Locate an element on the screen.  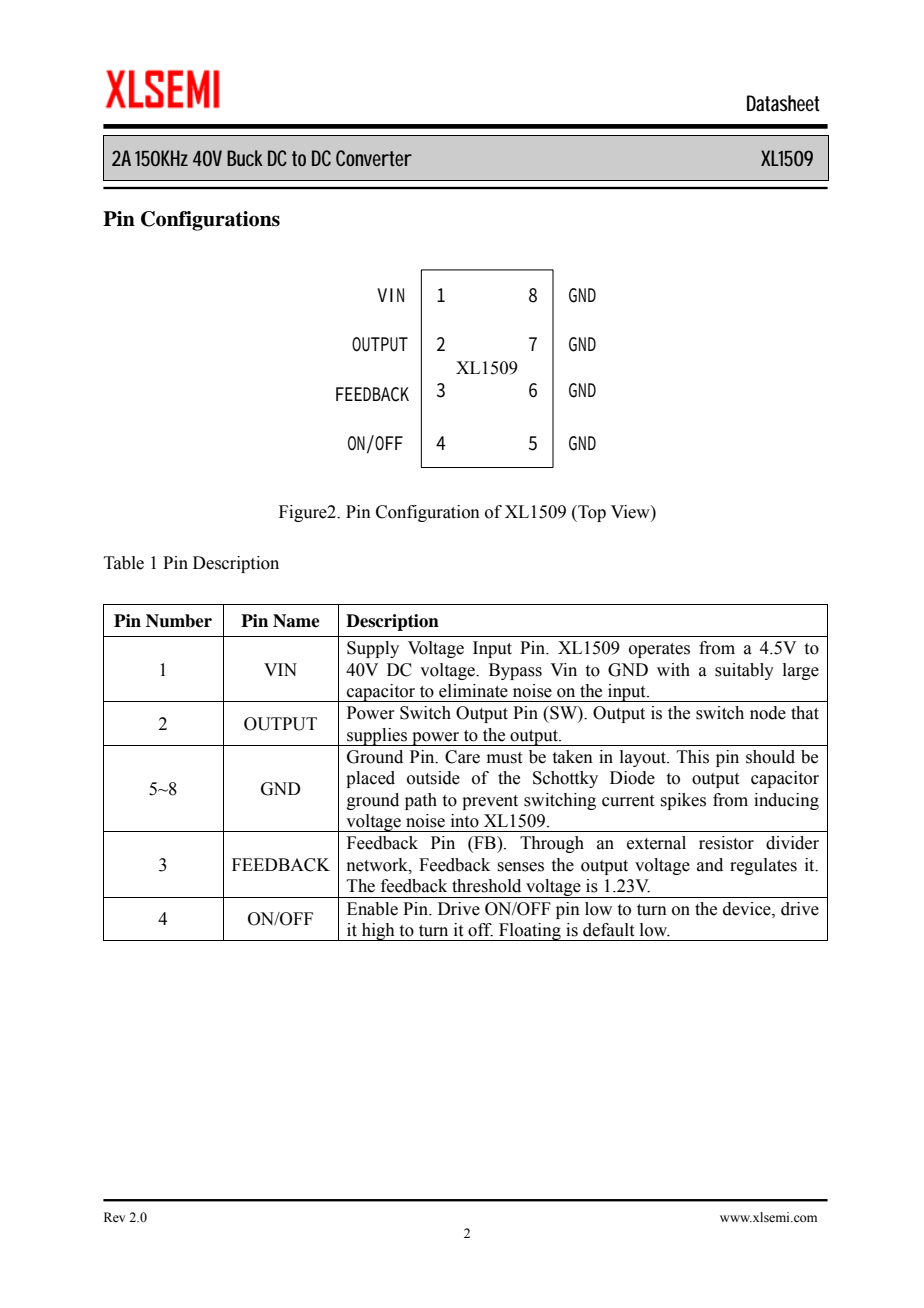
Top is located at coordinates (591, 513).
